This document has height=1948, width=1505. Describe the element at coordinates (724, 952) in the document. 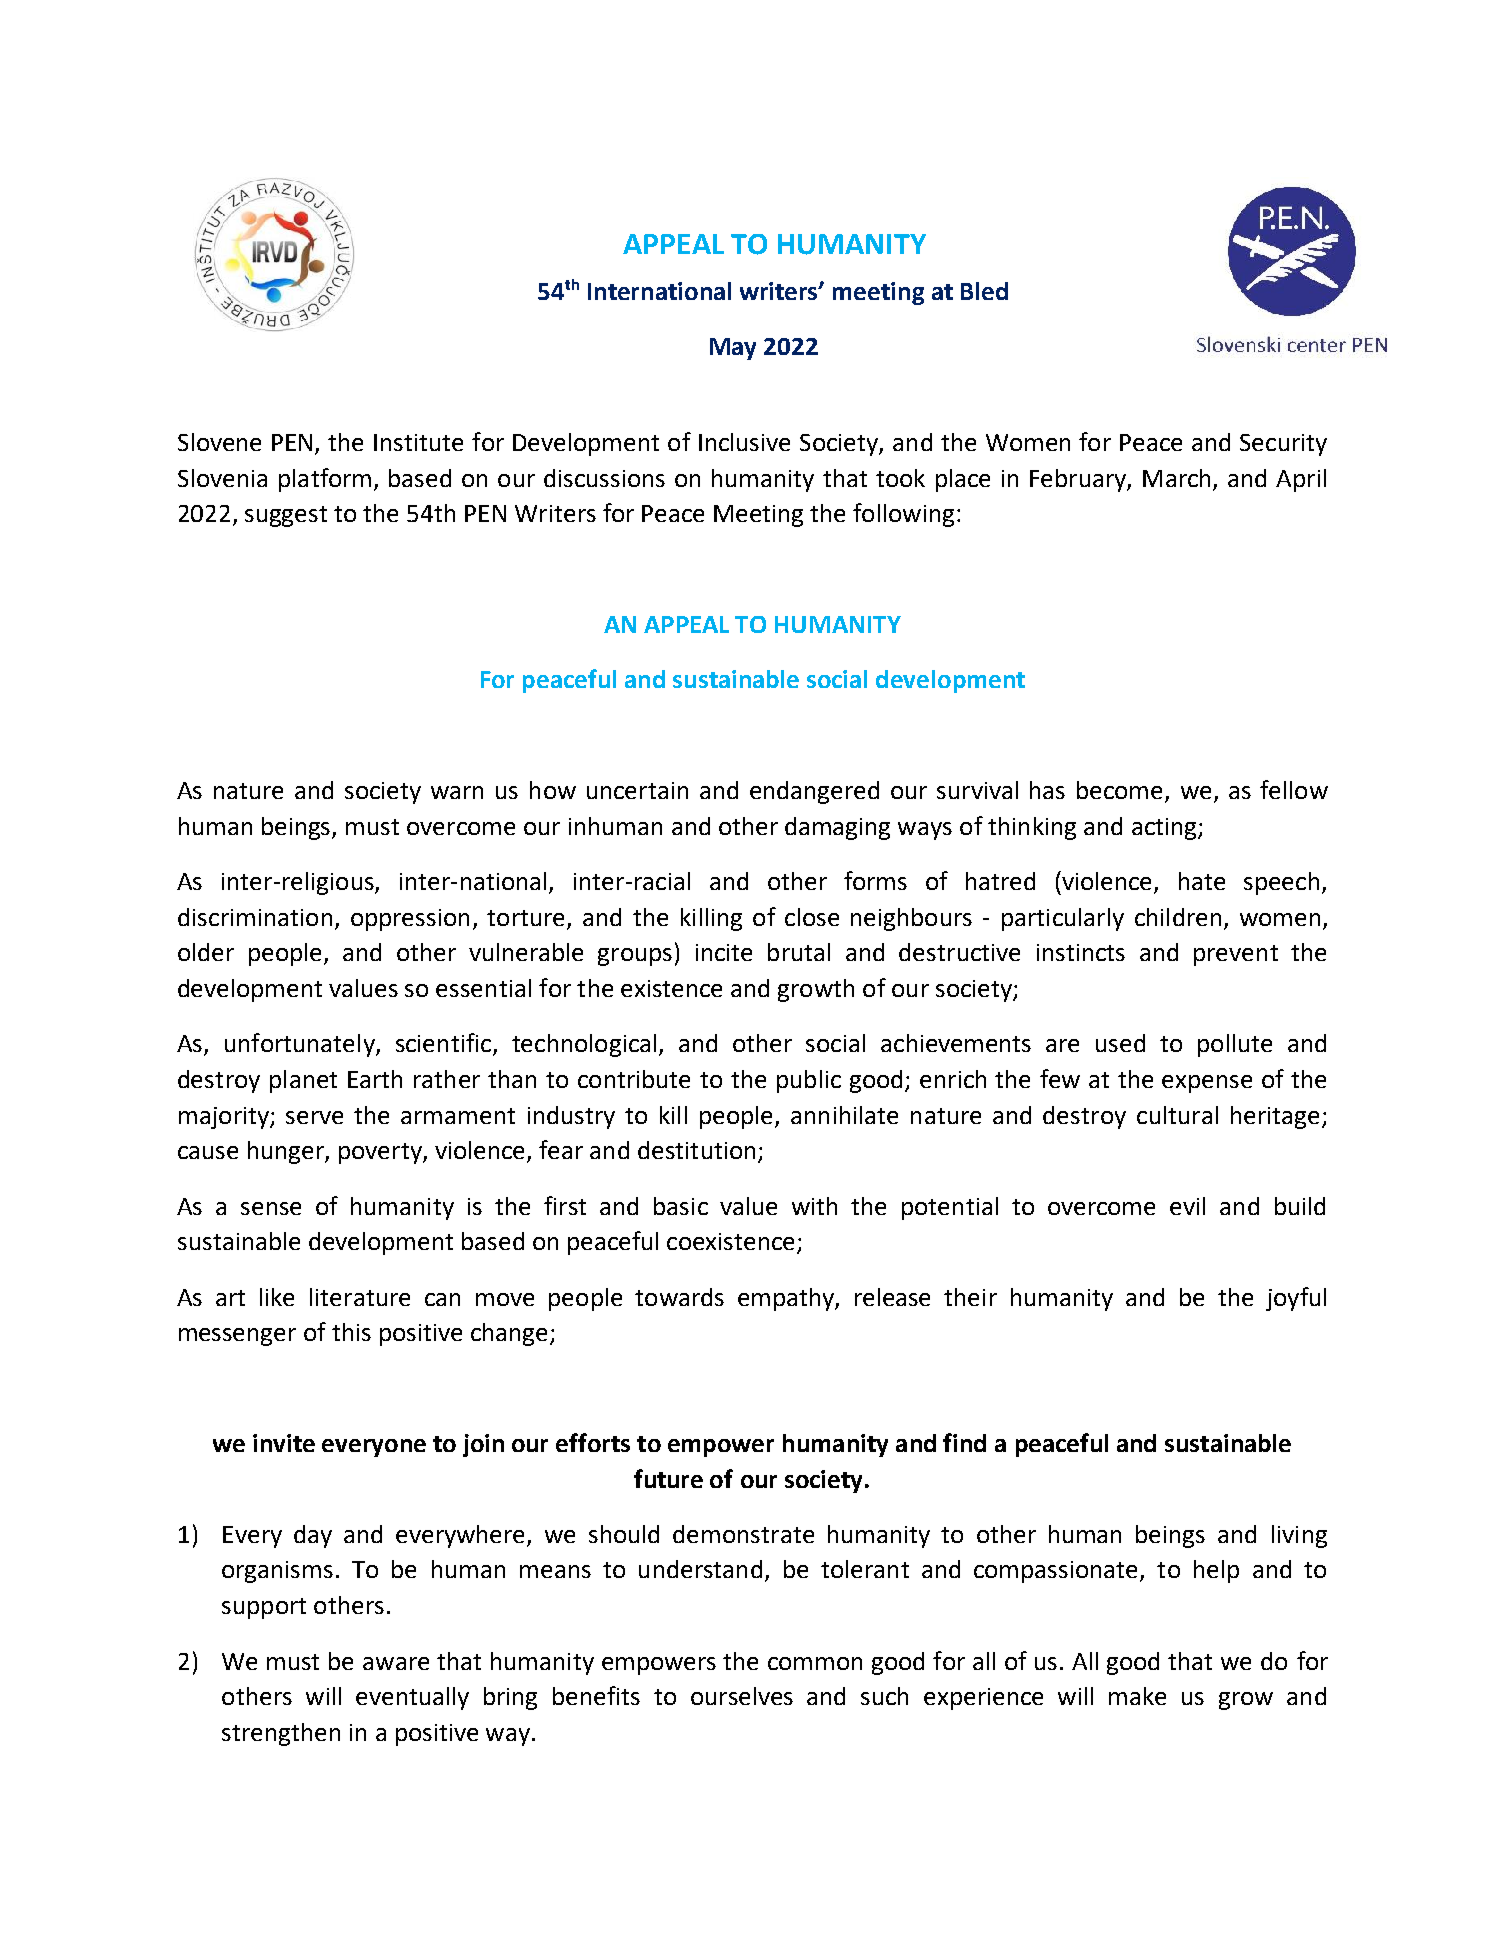

I see `incite` at that location.
